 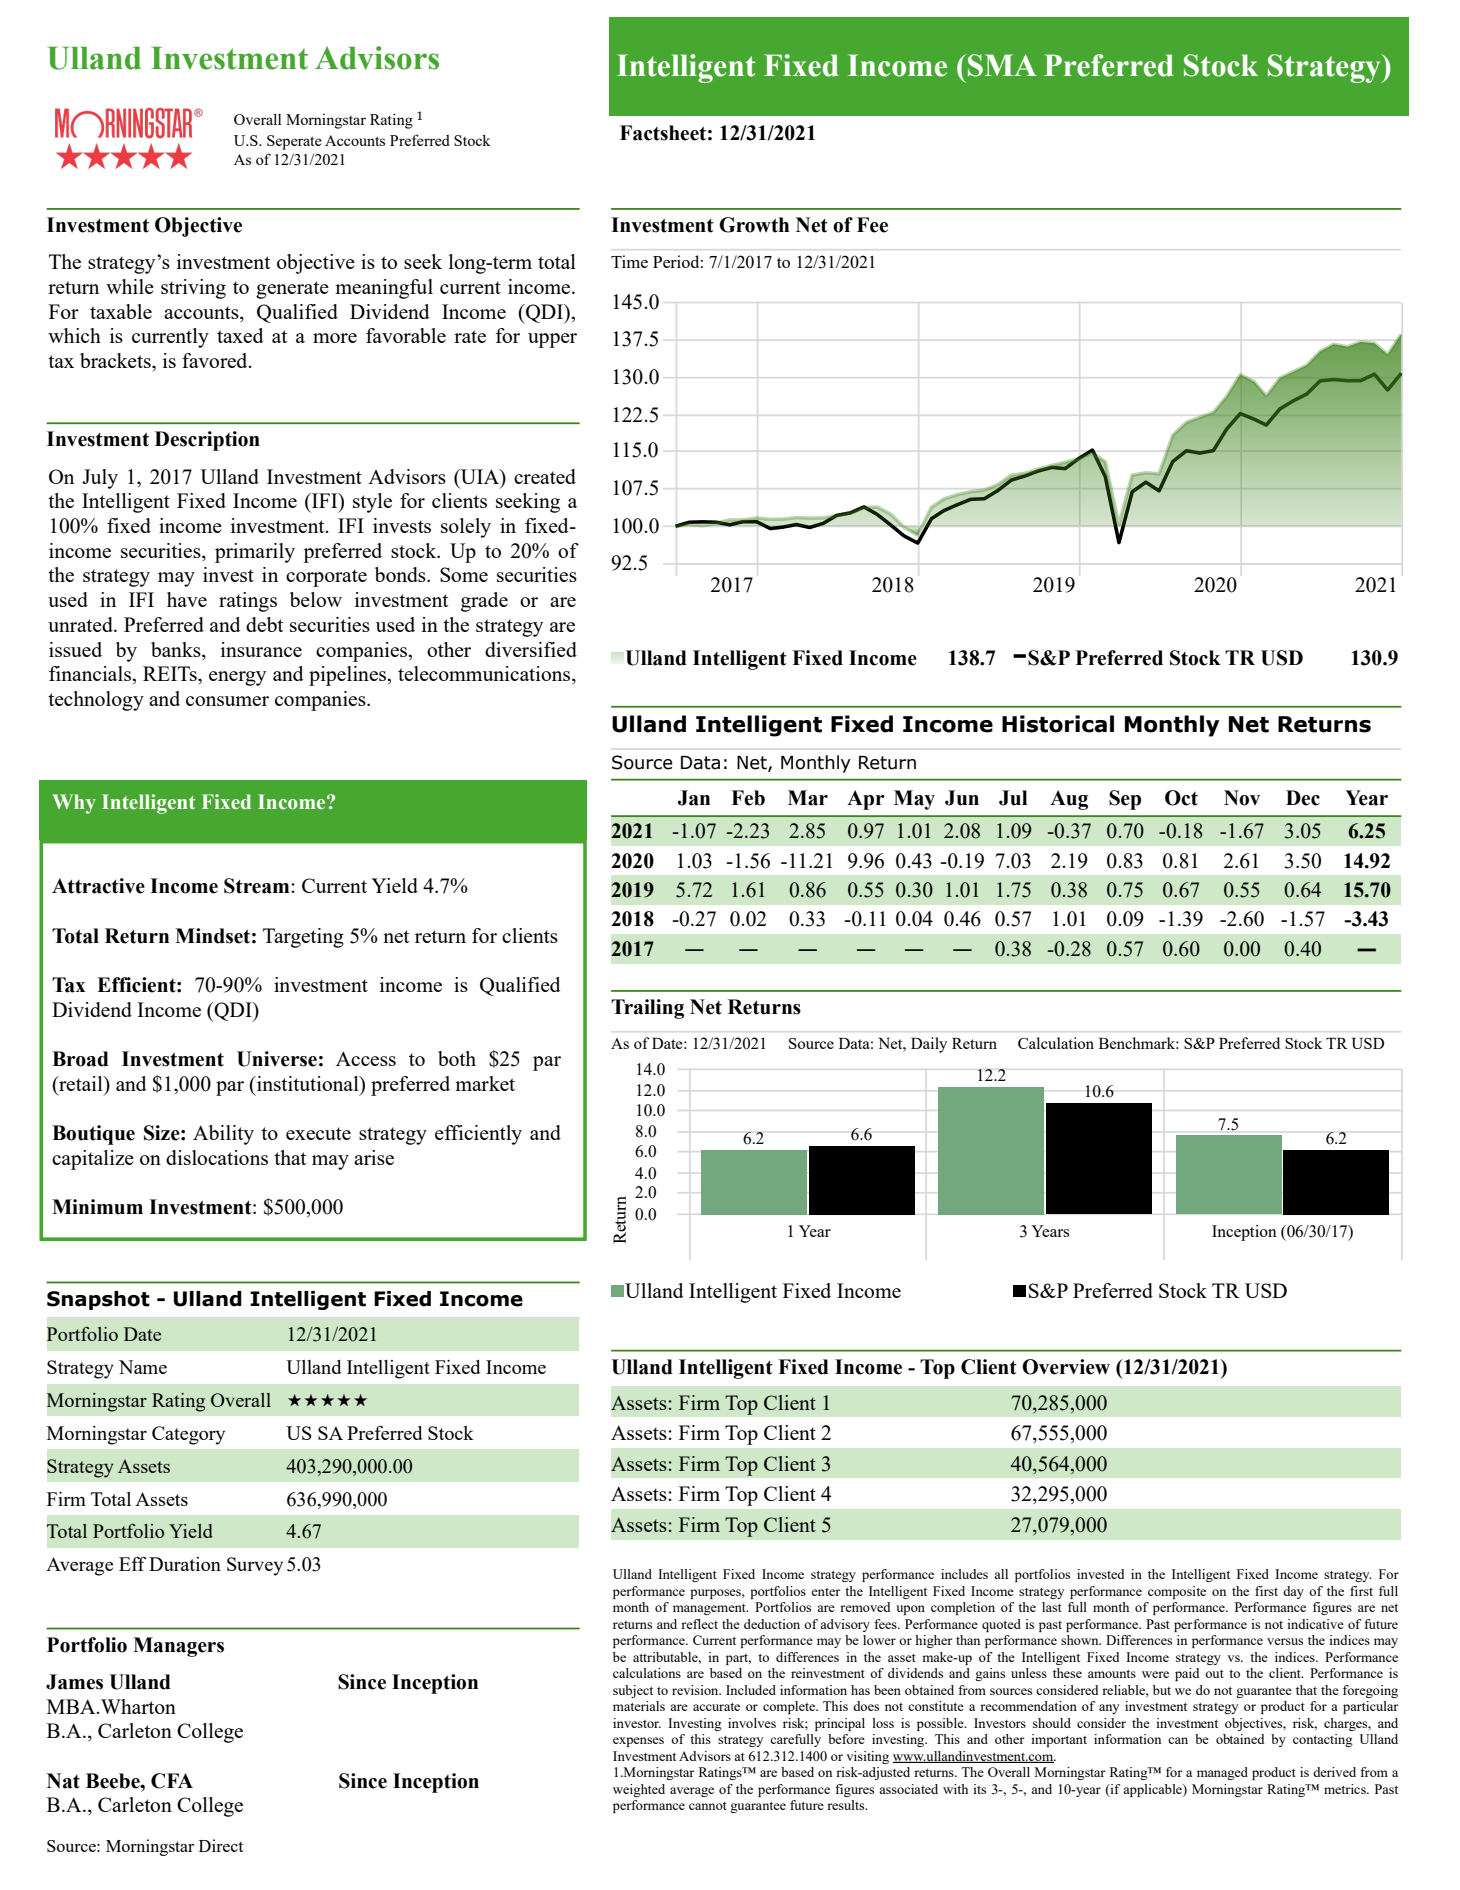 What do you see at coordinates (193, 289) in the document?
I see `striving` at bounding box center [193, 289].
